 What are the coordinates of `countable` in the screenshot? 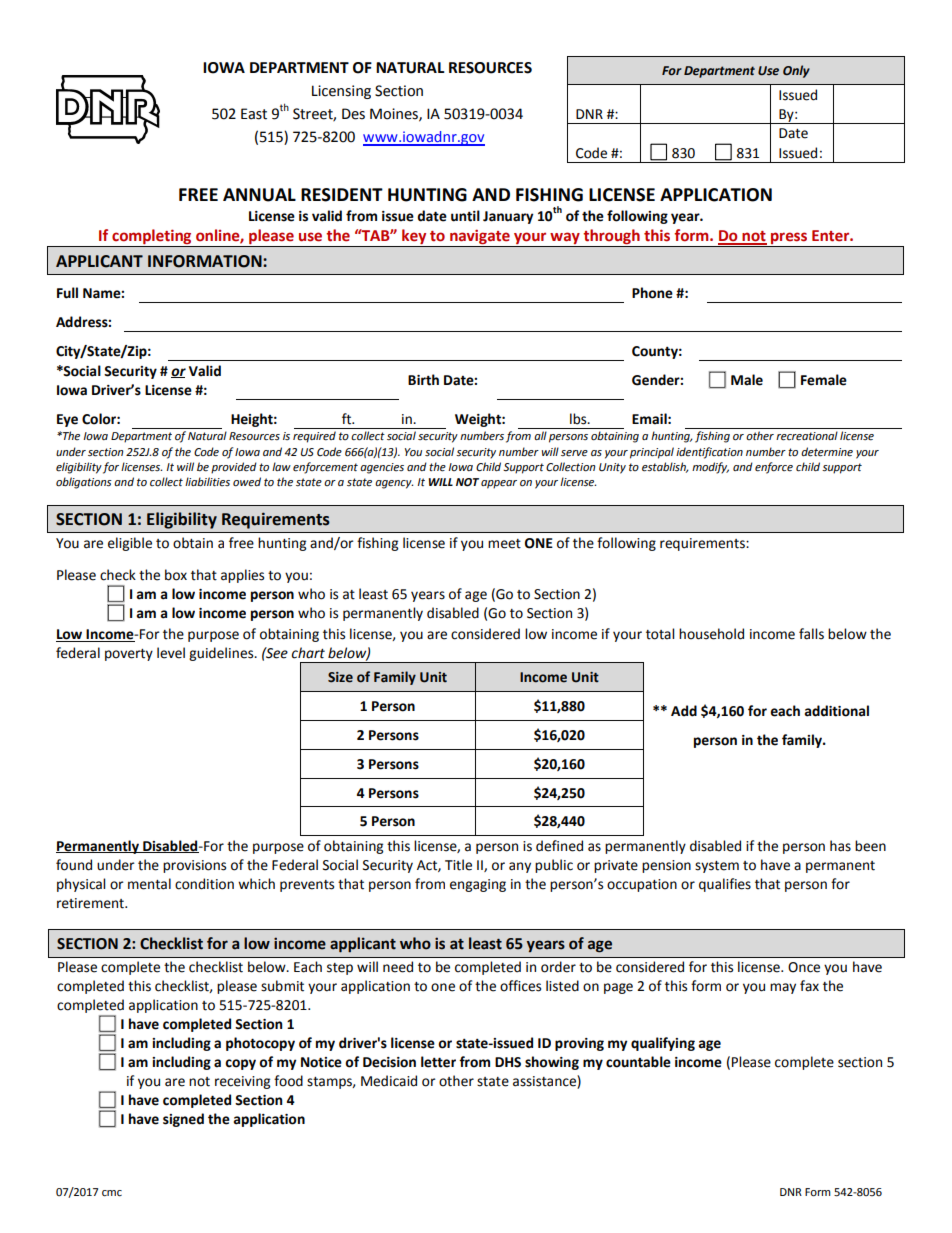 It's located at (638, 1062).
